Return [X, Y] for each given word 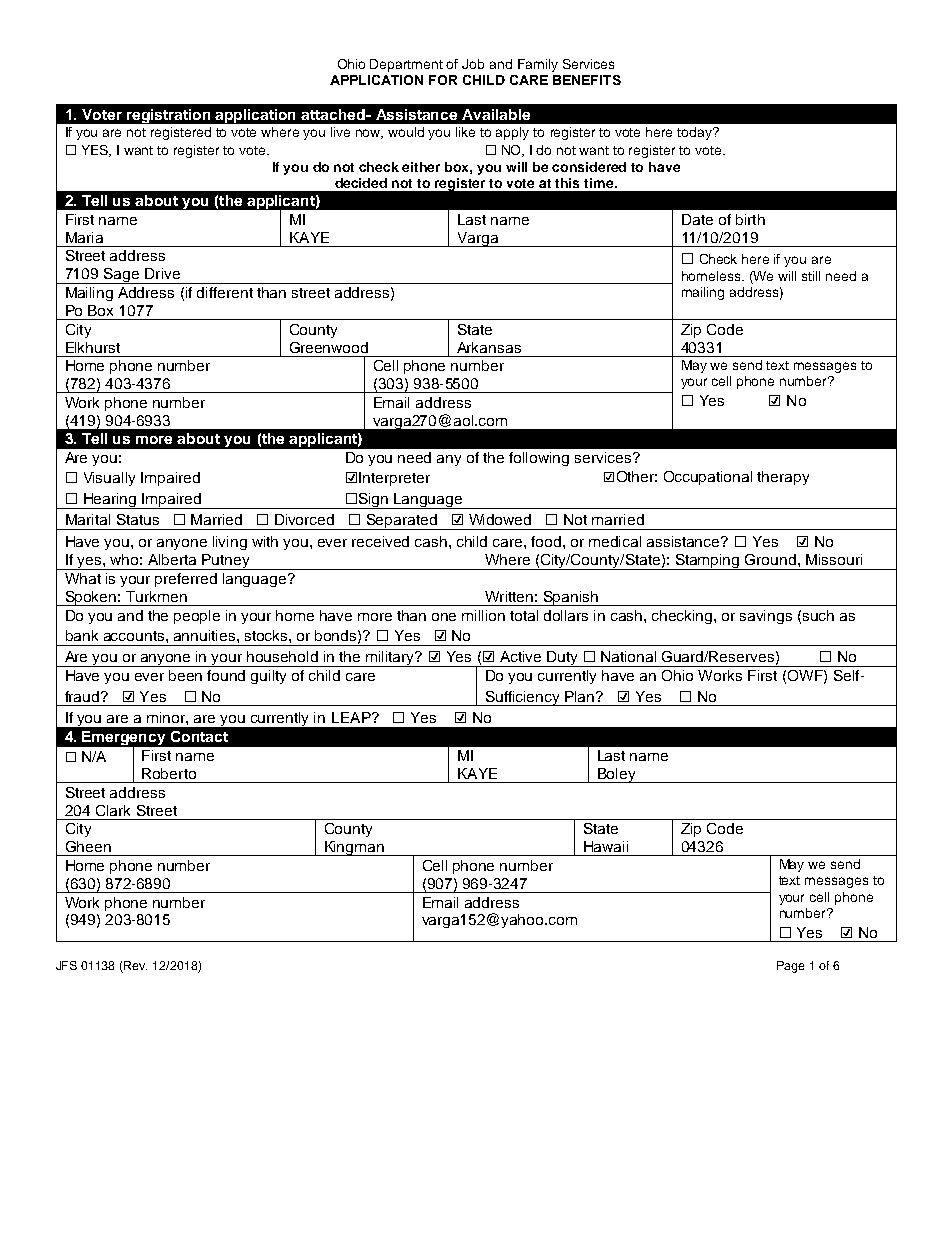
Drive [162, 273]
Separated [401, 522]
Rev [135, 965]
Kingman [354, 848]
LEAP [352, 717]
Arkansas [489, 347]
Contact [199, 736]
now [369, 134]
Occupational [708, 478]
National [628, 656]
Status [138, 519]
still [811, 276]
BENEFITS [587, 80]
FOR [443, 80]
